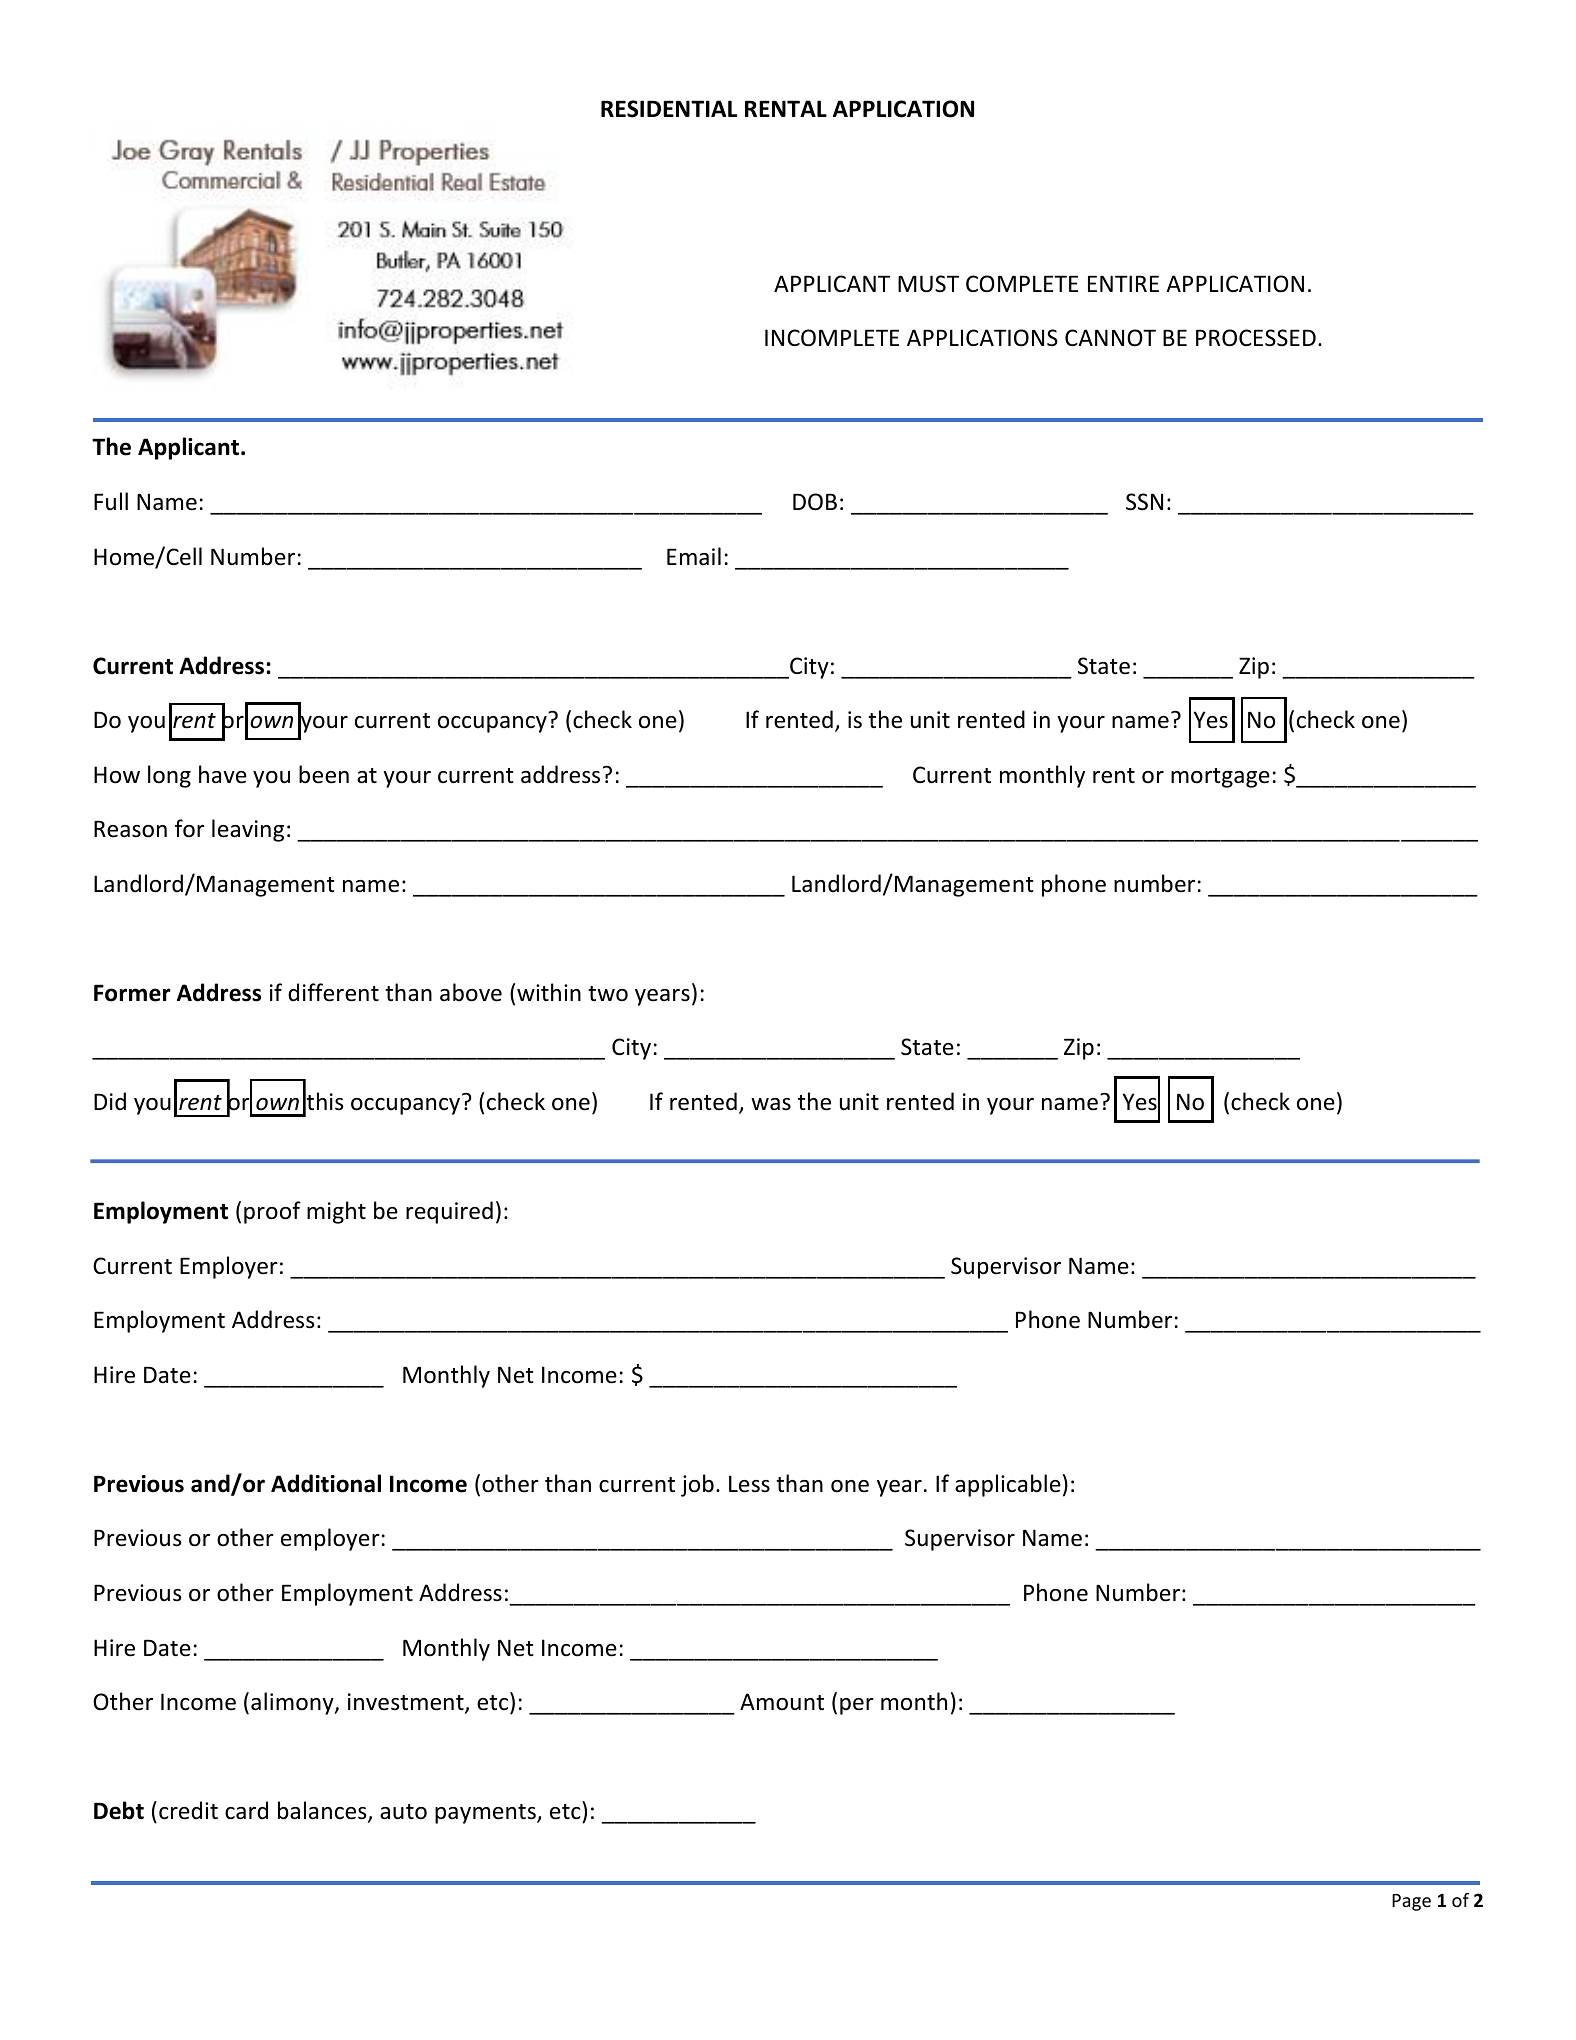  I want to click on was, so click(771, 1104).
